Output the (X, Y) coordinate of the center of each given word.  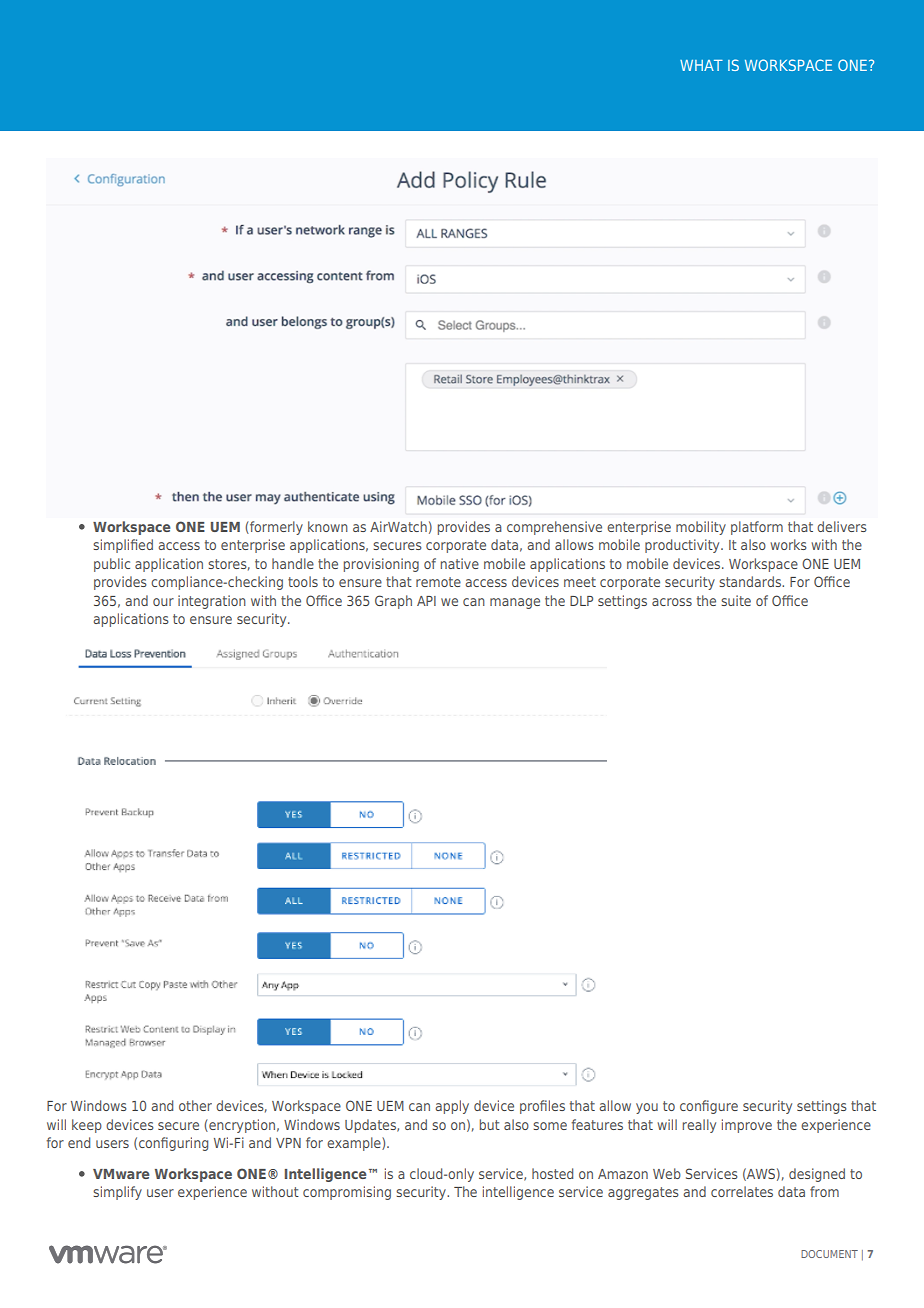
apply (452, 1107)
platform (757, 528)
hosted (552, 1173)
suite (736, 600)
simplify (117, 1193)
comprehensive (554, 528)
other (195, 1105)
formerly (275, 528)
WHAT (701, 65)
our (163, 602)
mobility (701, 528)
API (426, 601)
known (328, 526)
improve (747, 1126)
